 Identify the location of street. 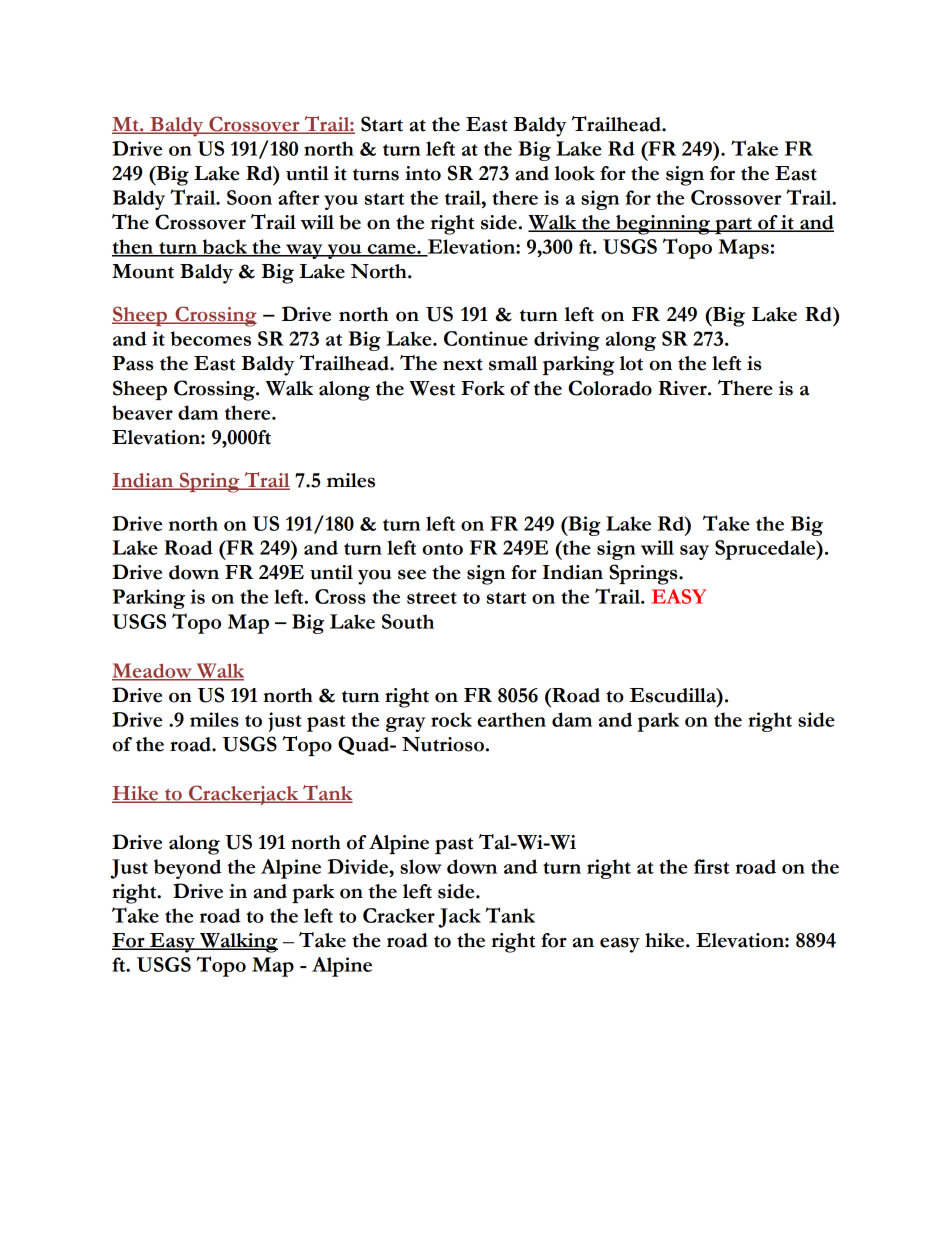
(432, 598).
